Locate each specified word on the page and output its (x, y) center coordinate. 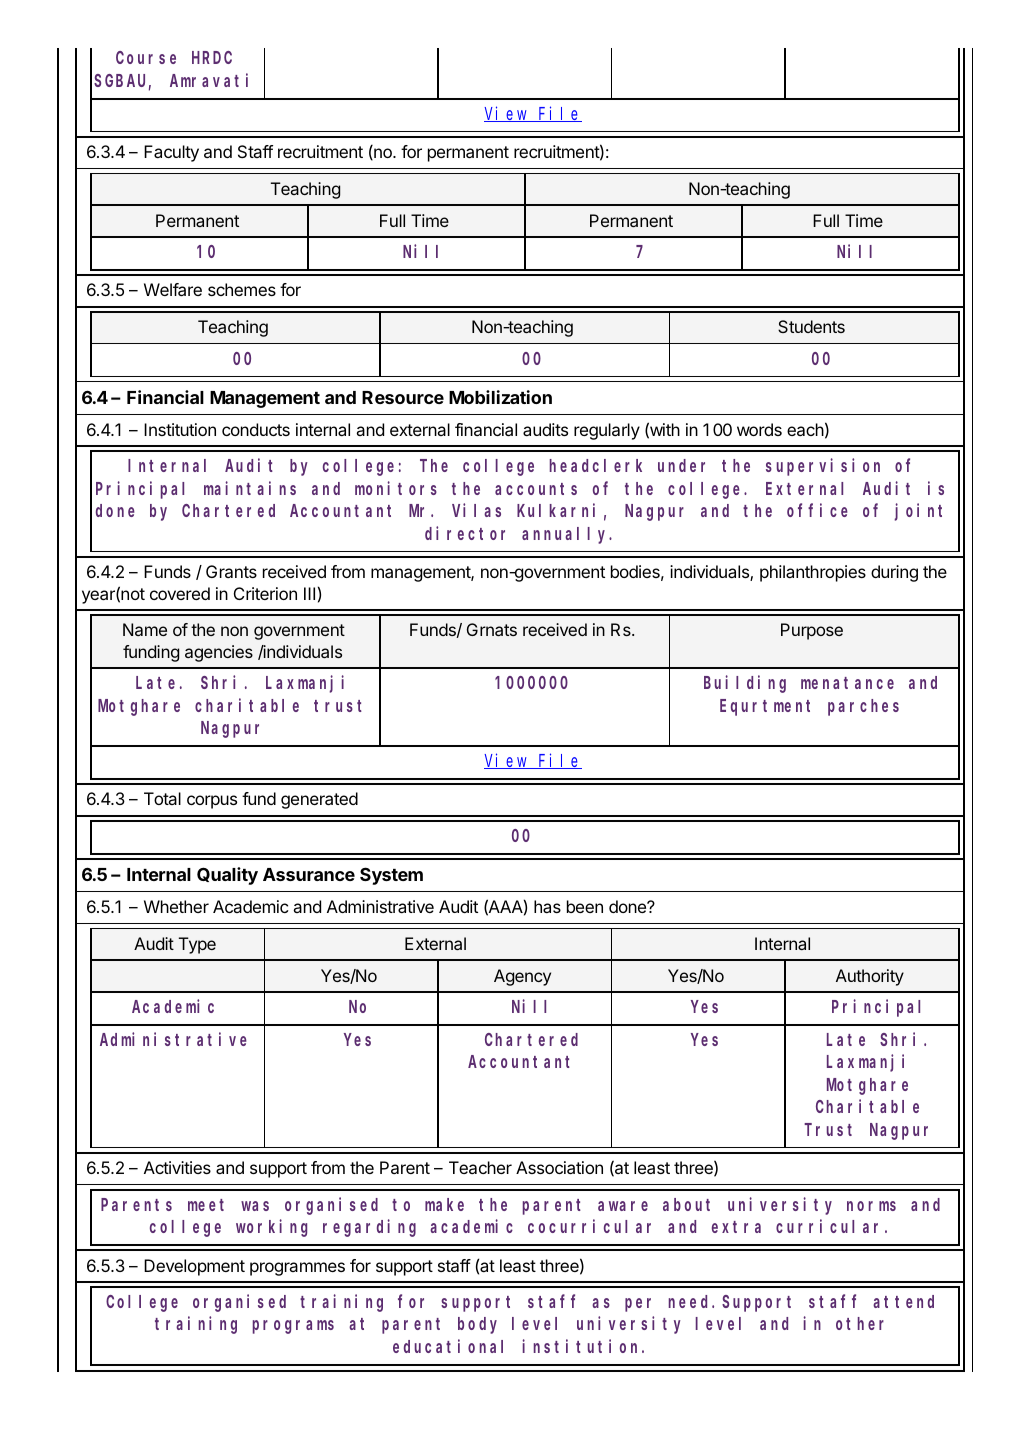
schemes (242, 289)
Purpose (812, 631)
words (759, 429)
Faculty (171, 153)
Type (197, 945)
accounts (536, 489)
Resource (403, 397)
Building (745, 684)
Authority (870, 977)
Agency (522, 977)
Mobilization (500, 397)
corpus (212, 802)
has (547, 906)
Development (194, 1267)
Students (811, 326)
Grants (231, 571)
